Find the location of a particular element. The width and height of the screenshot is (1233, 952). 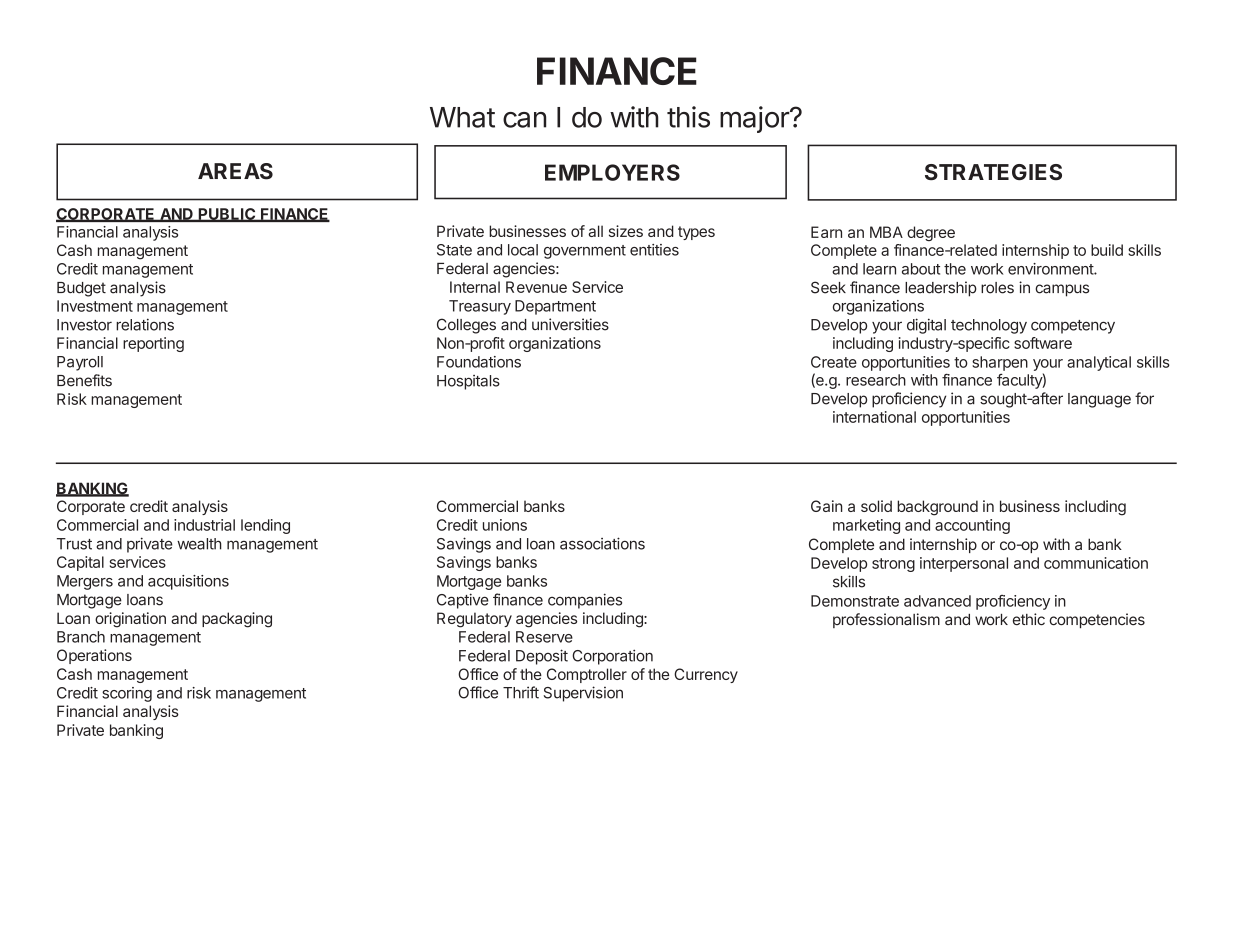

Benefits is located at coordinates (84, 380).
